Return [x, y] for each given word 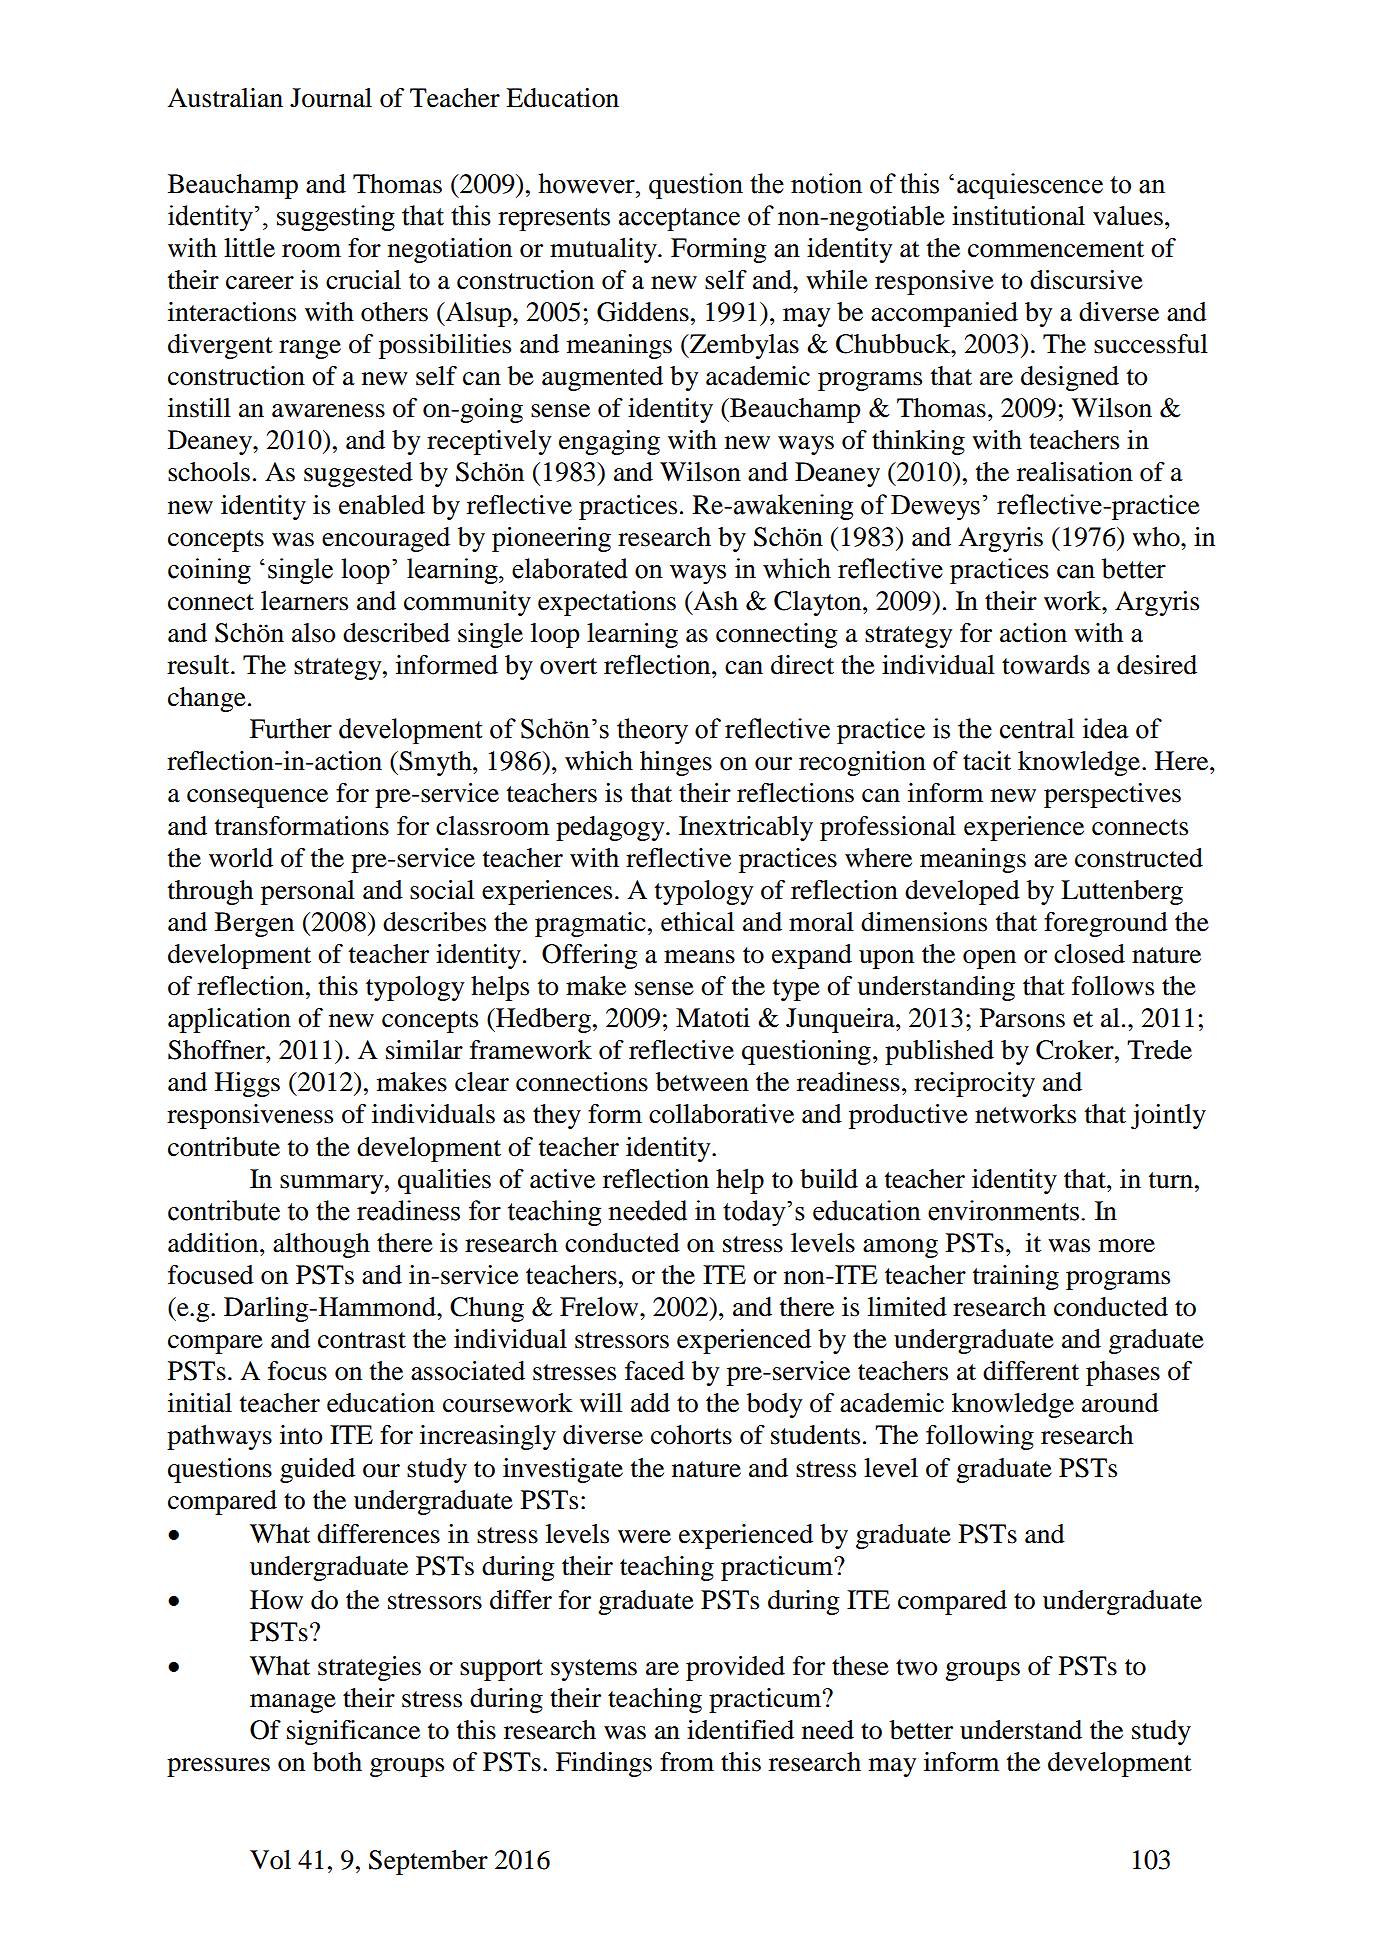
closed [1089, 954]
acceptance [679, 219]
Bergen [254, 924]
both [337, 1762]
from [687, 1762]
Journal [331, 98]
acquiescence [1030, 186]
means [699, 957]
